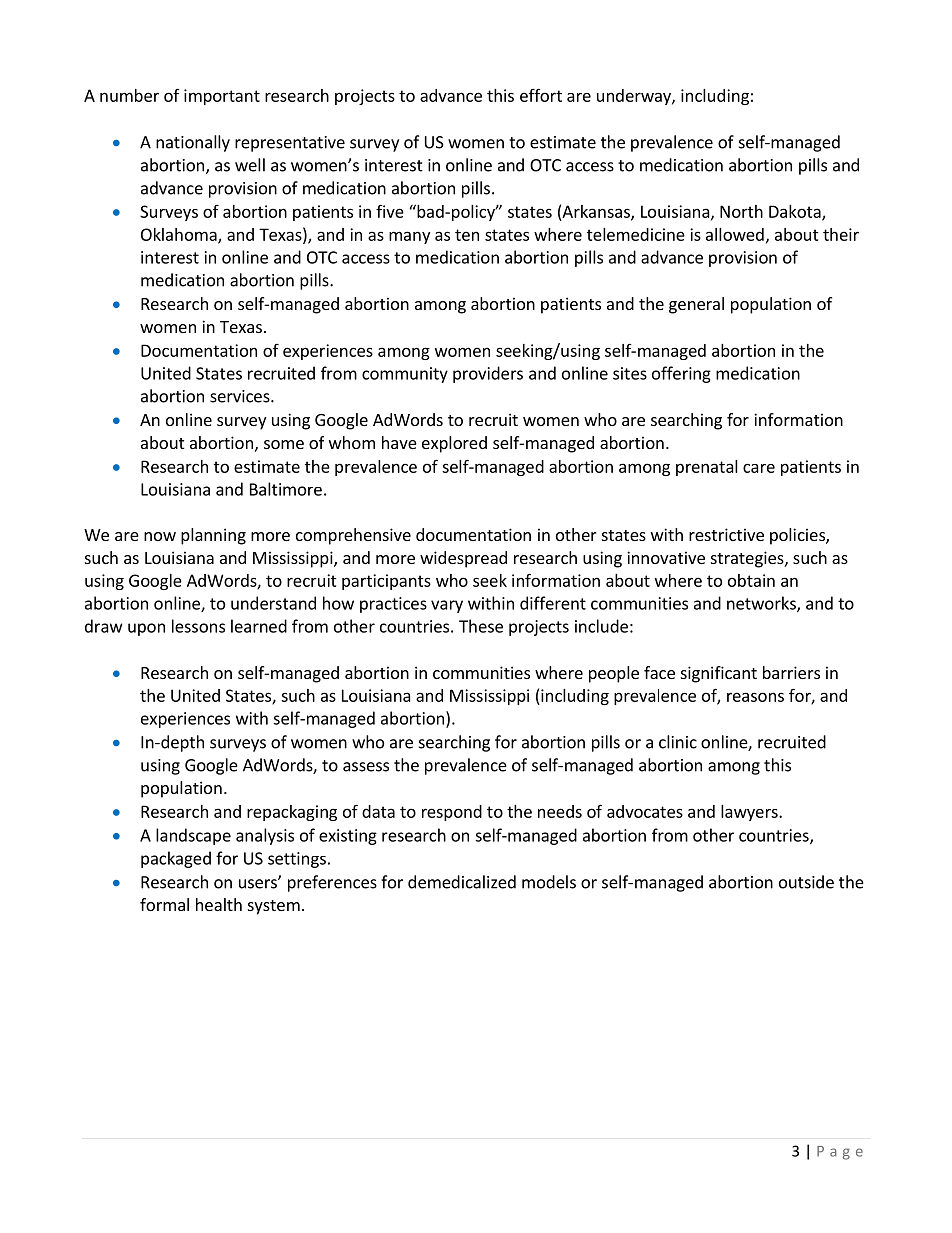 Image resolution: width=952 pixels, height=1233 pixels. Describe the element at coordinates (454, 444) in the screenshot. I see `explored` at that location.
